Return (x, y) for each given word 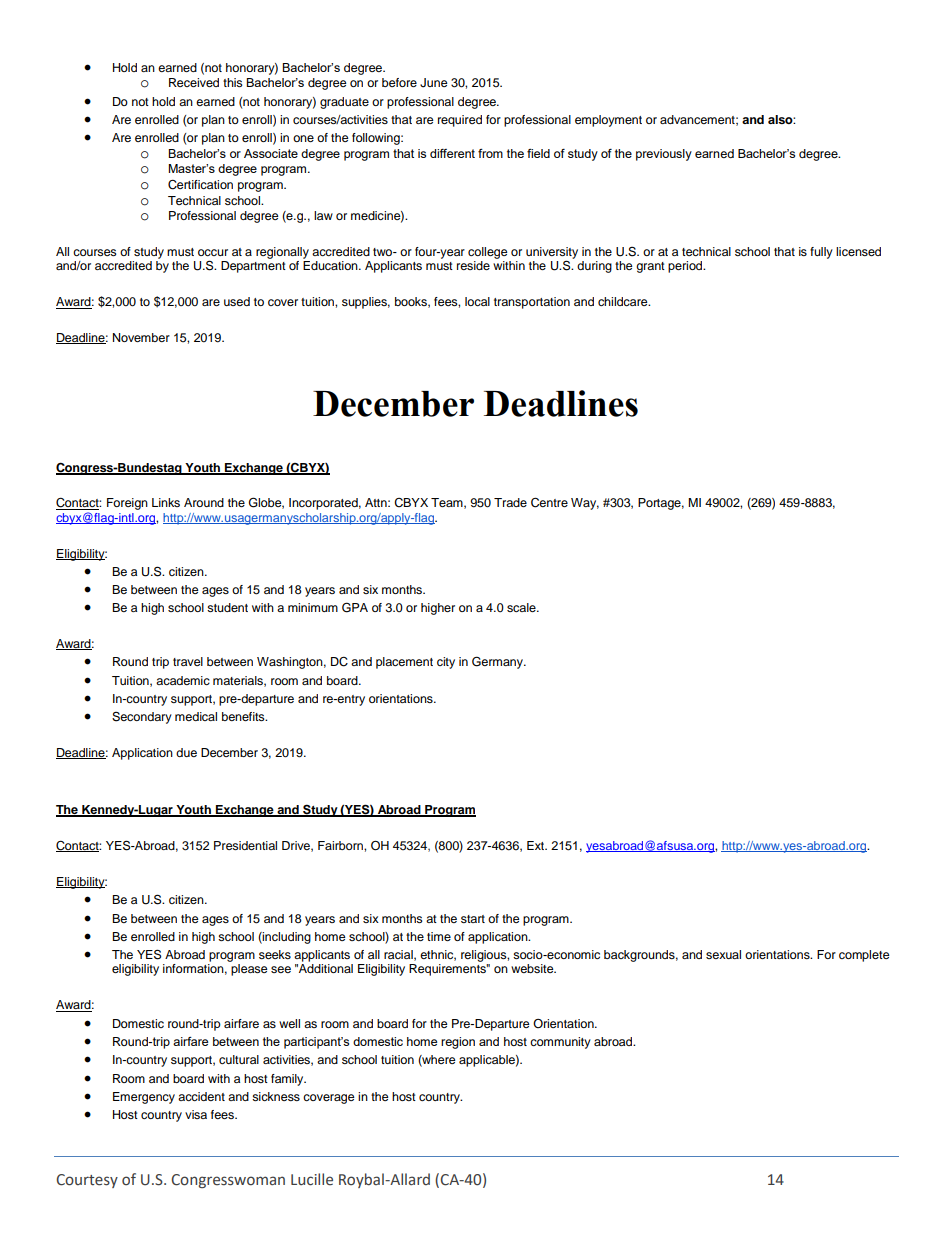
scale (522, 607)
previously (664, 155)
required (460, 121)
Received (194, 82)
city (446, 663)
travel (188, 661)
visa (196, 1114)
